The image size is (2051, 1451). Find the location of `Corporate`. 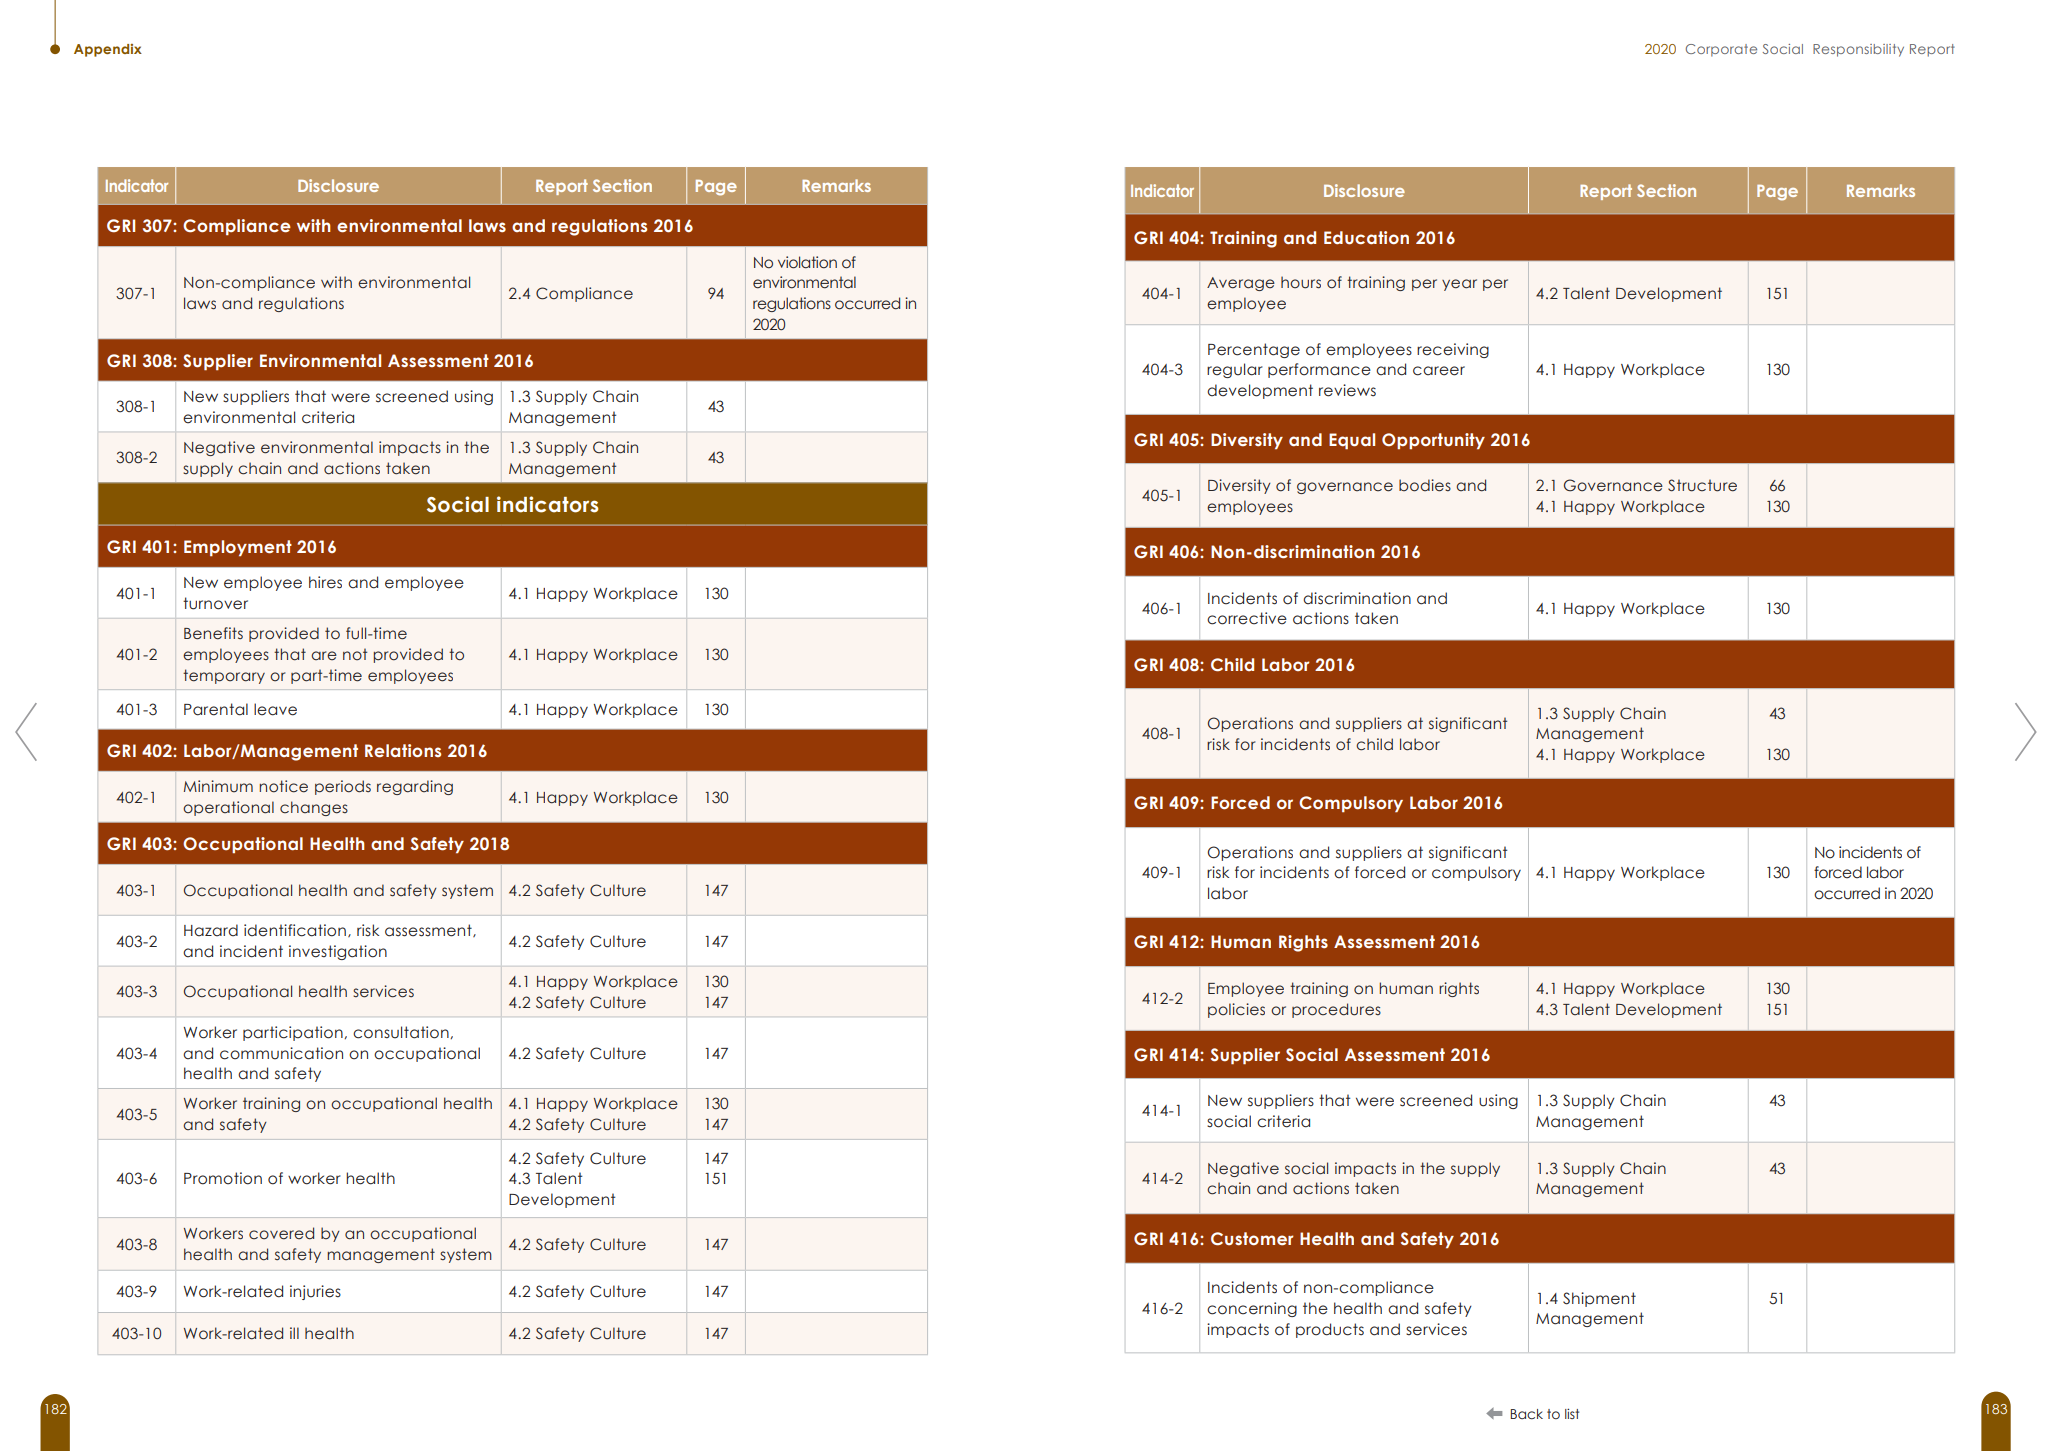

Corporate is located at coordinates (1721, 50).
